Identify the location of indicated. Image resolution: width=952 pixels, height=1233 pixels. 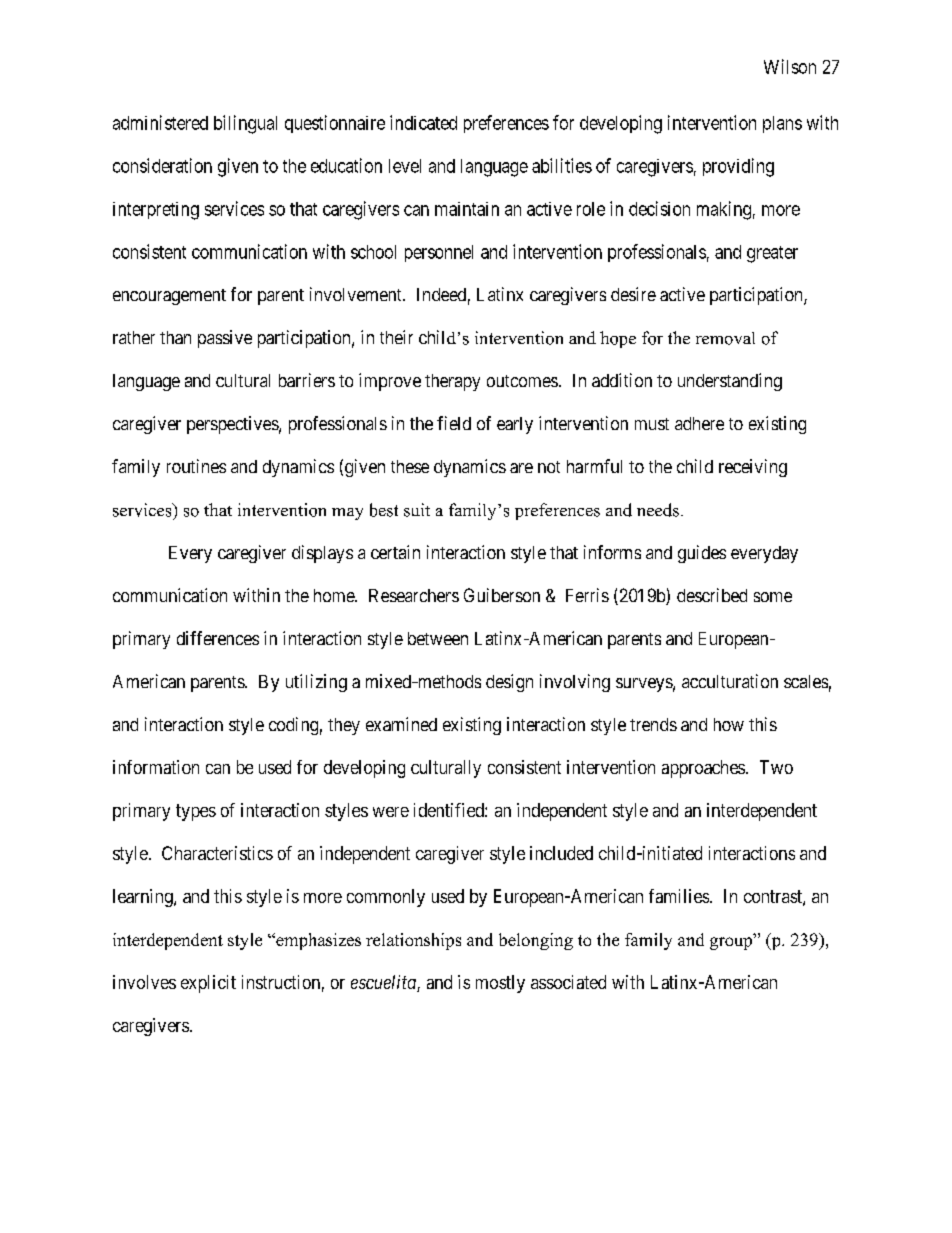
(423, 122).
